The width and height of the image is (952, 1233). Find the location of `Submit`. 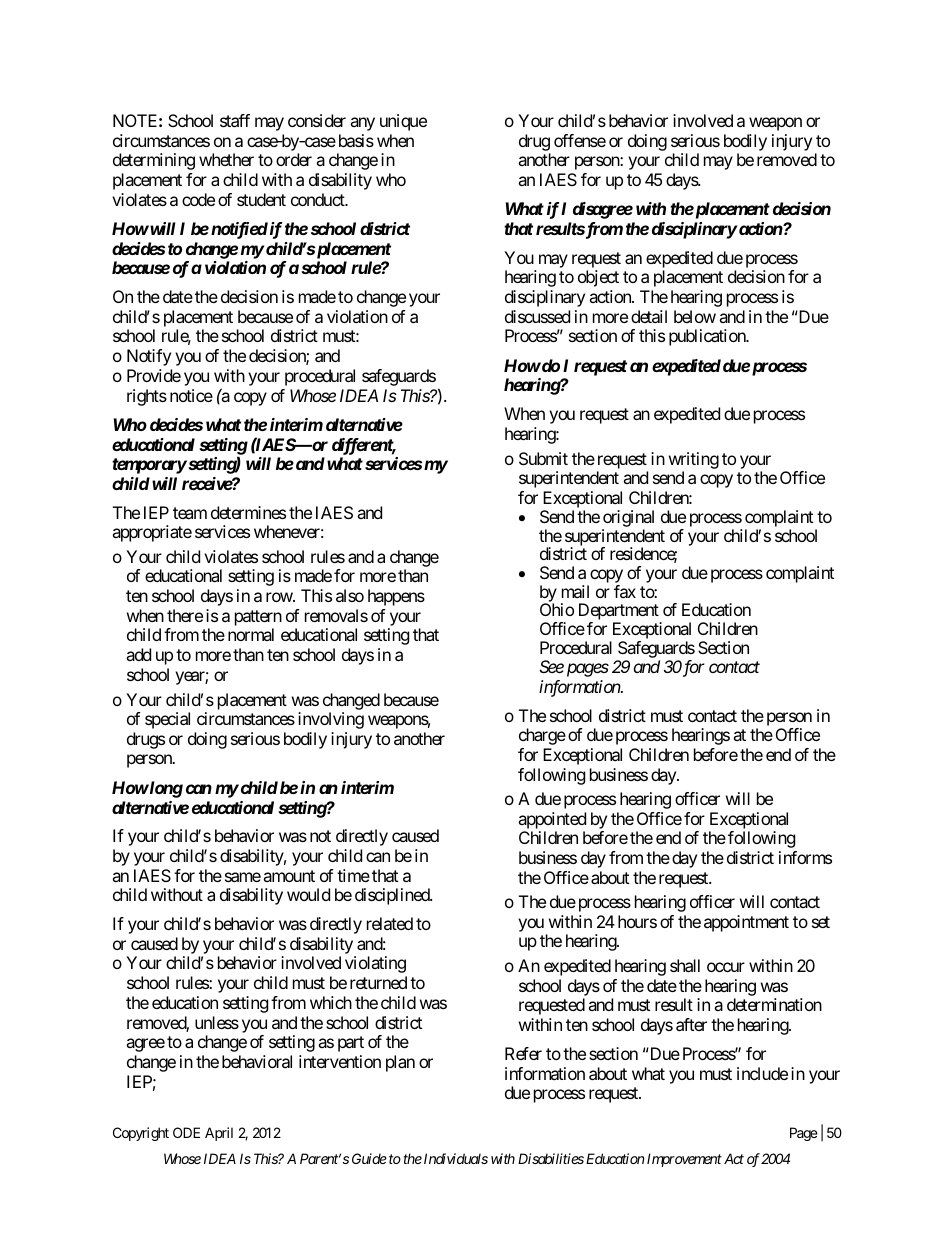

Submit is located at coordinates (543, 458).
